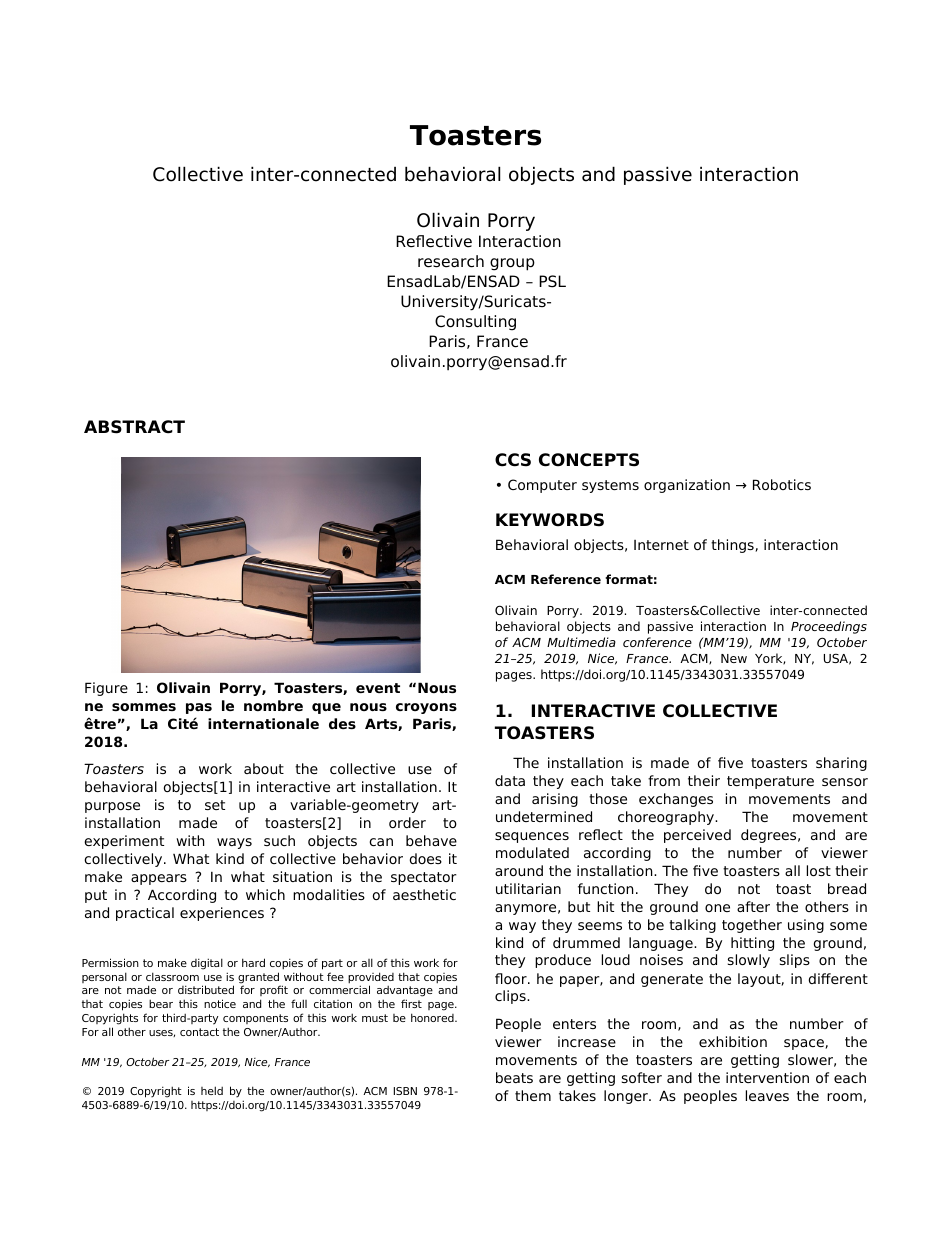 Image resolution: width=952 pixels, height=1233 pixels. I want to click on PSL, so click(552, 281).
